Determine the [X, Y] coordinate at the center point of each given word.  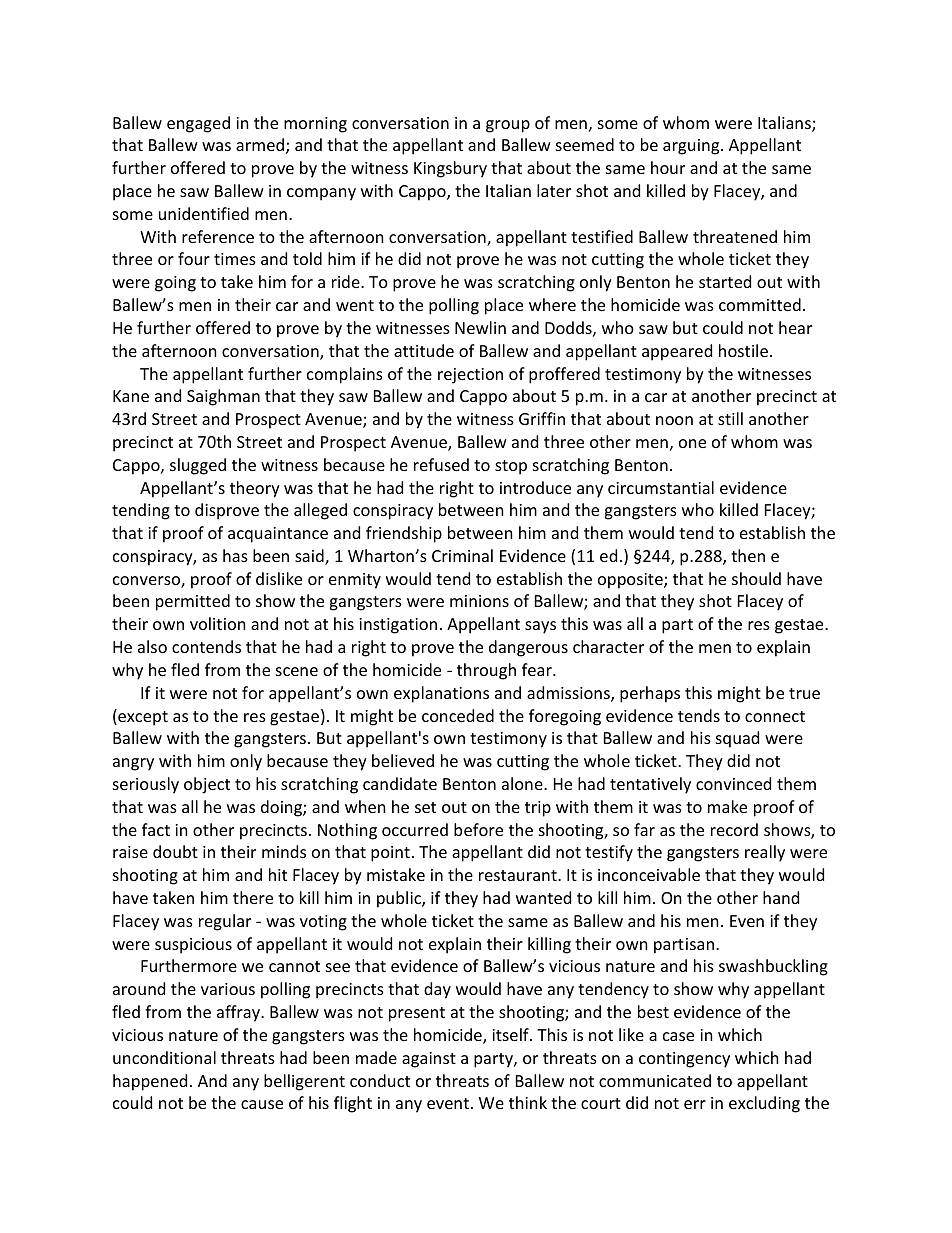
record [734, 829]
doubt [175, 851]
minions [479, 601]
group [508, 126]
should [756, 578]
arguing [692, 147]
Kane [131, 396]
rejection [470, 376]
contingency [684, 1060]
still [730, 418]
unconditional [164, 1057]
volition [218, 623]
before [478, 829]
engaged [198, 124]
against [429, 1060]
